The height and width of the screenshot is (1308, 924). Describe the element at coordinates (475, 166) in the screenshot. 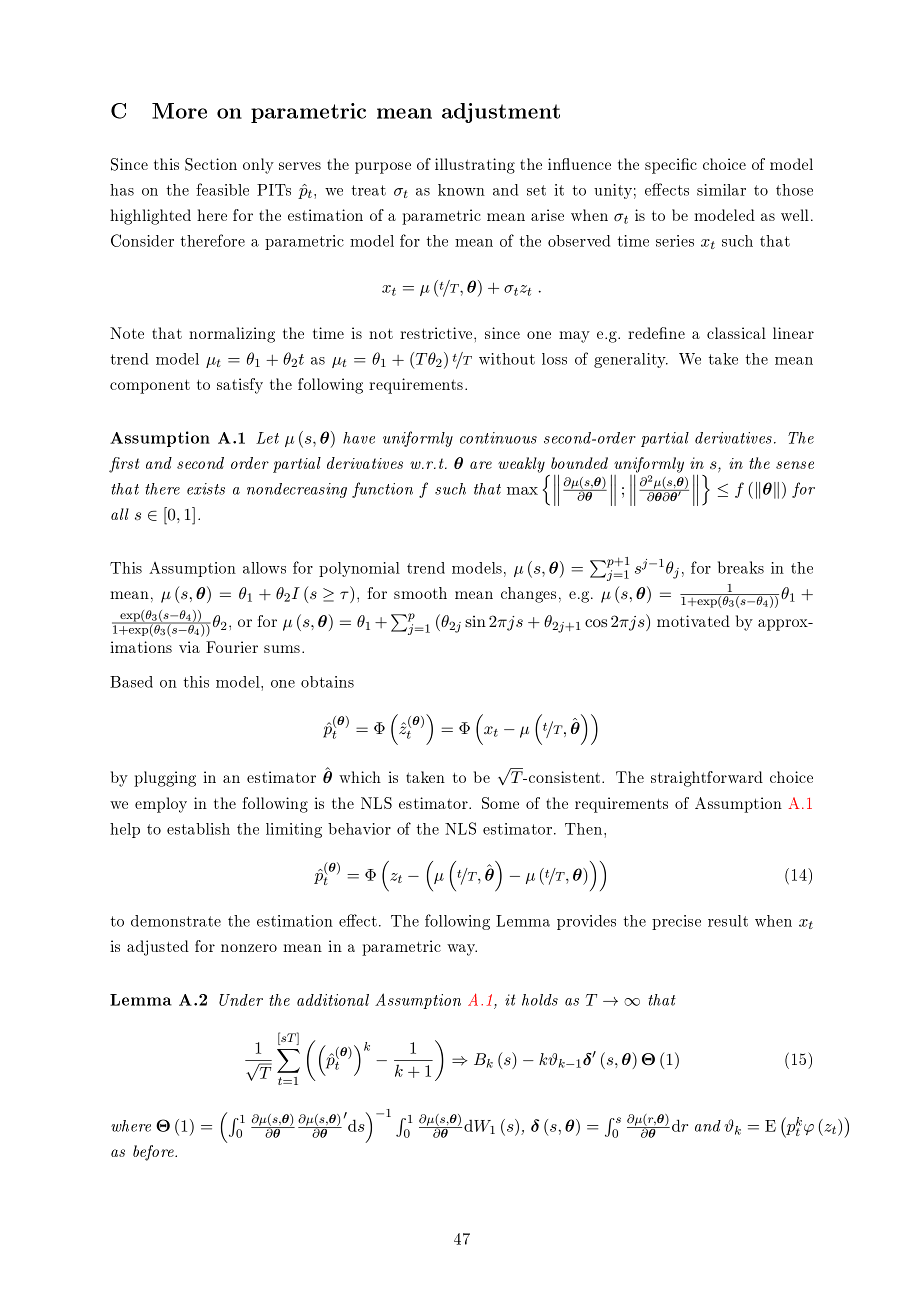

I see `illustrating` at that location.
